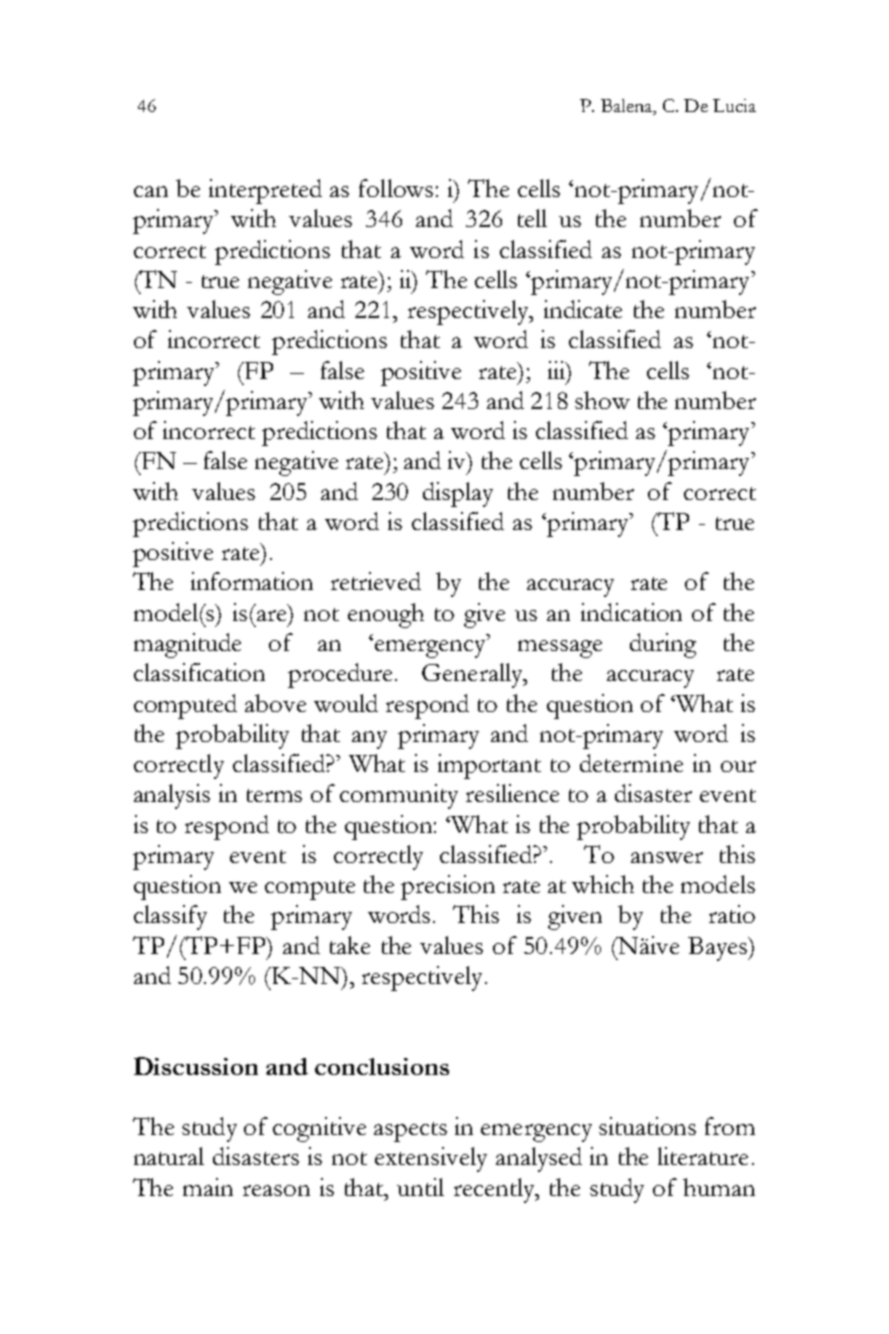 The height and width of the screenshot is (1334, 889). What do you see at coordinates (473, 675) in the screenshot?
I see `Generally` at bounding box center [473, 675].
